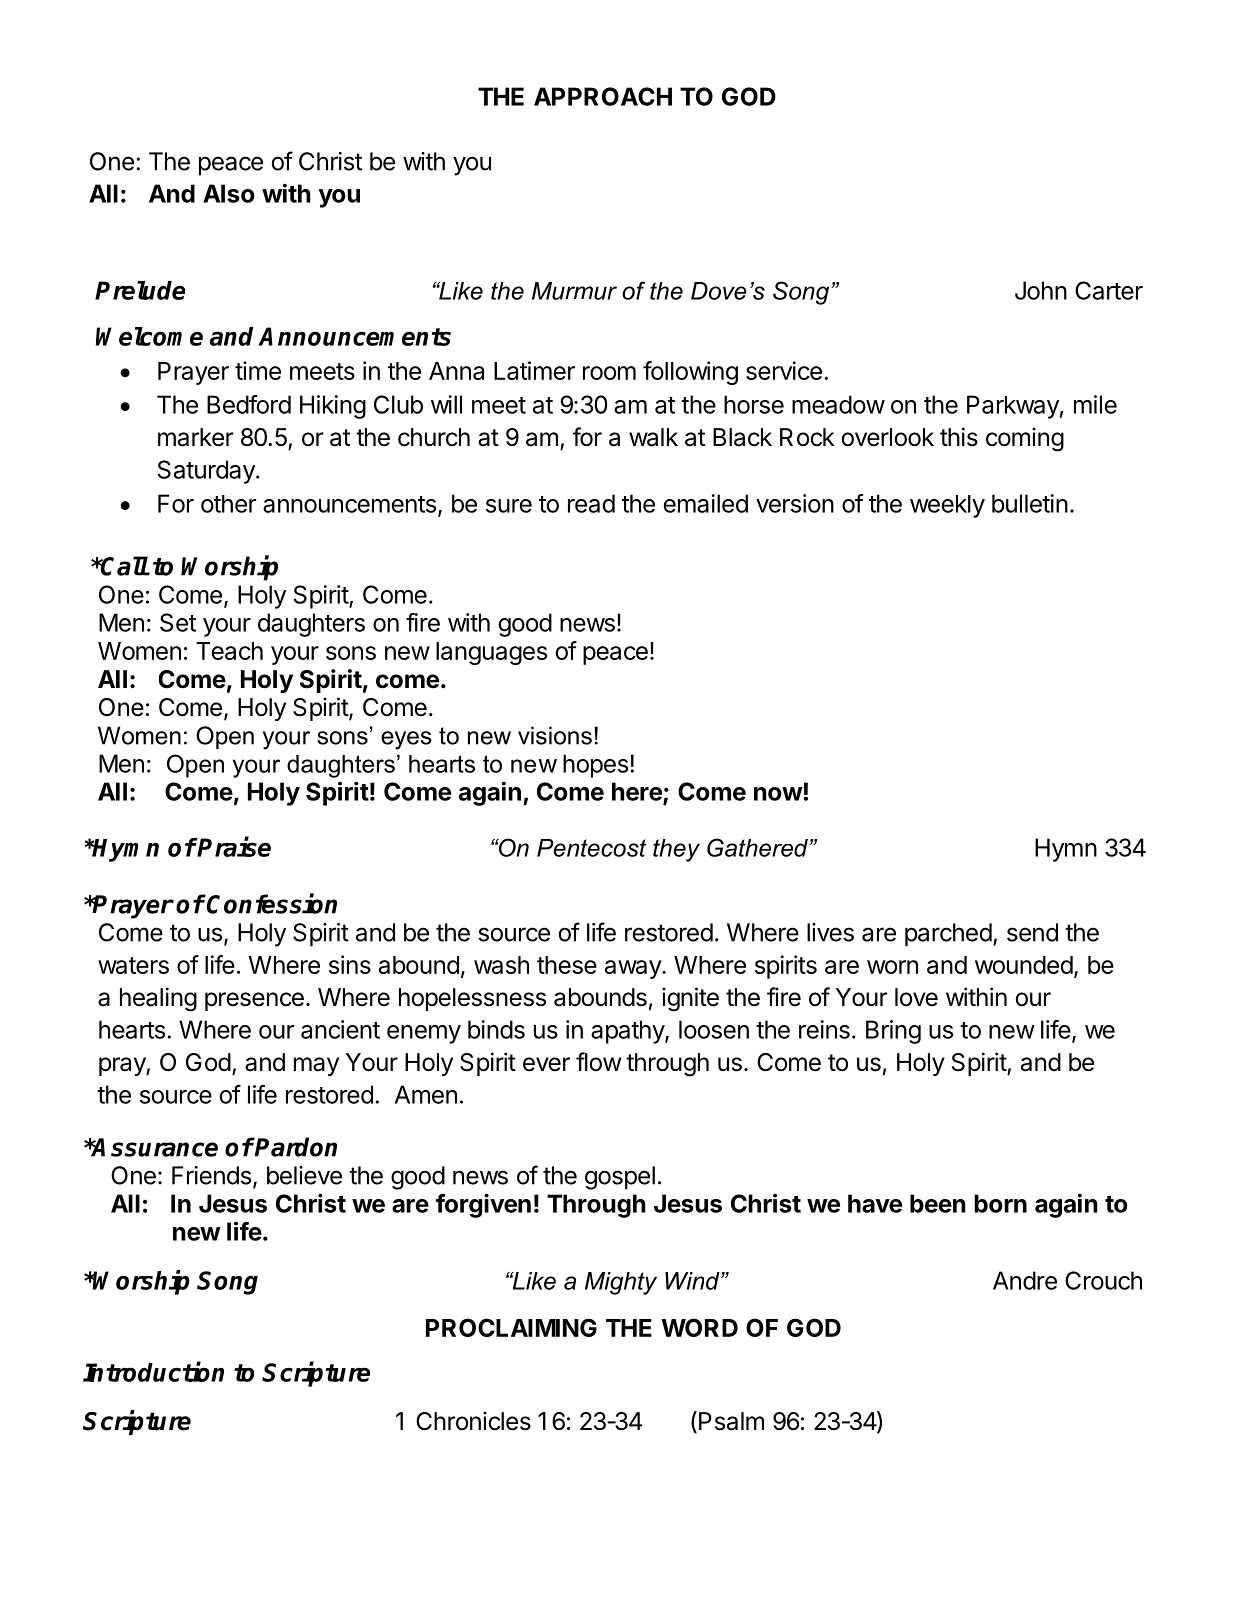 Image resolution: width=1249 pixels, height=1616 pixels. Describe the element at coordinates (229, 193) in the page. I see `Also` at that location.
